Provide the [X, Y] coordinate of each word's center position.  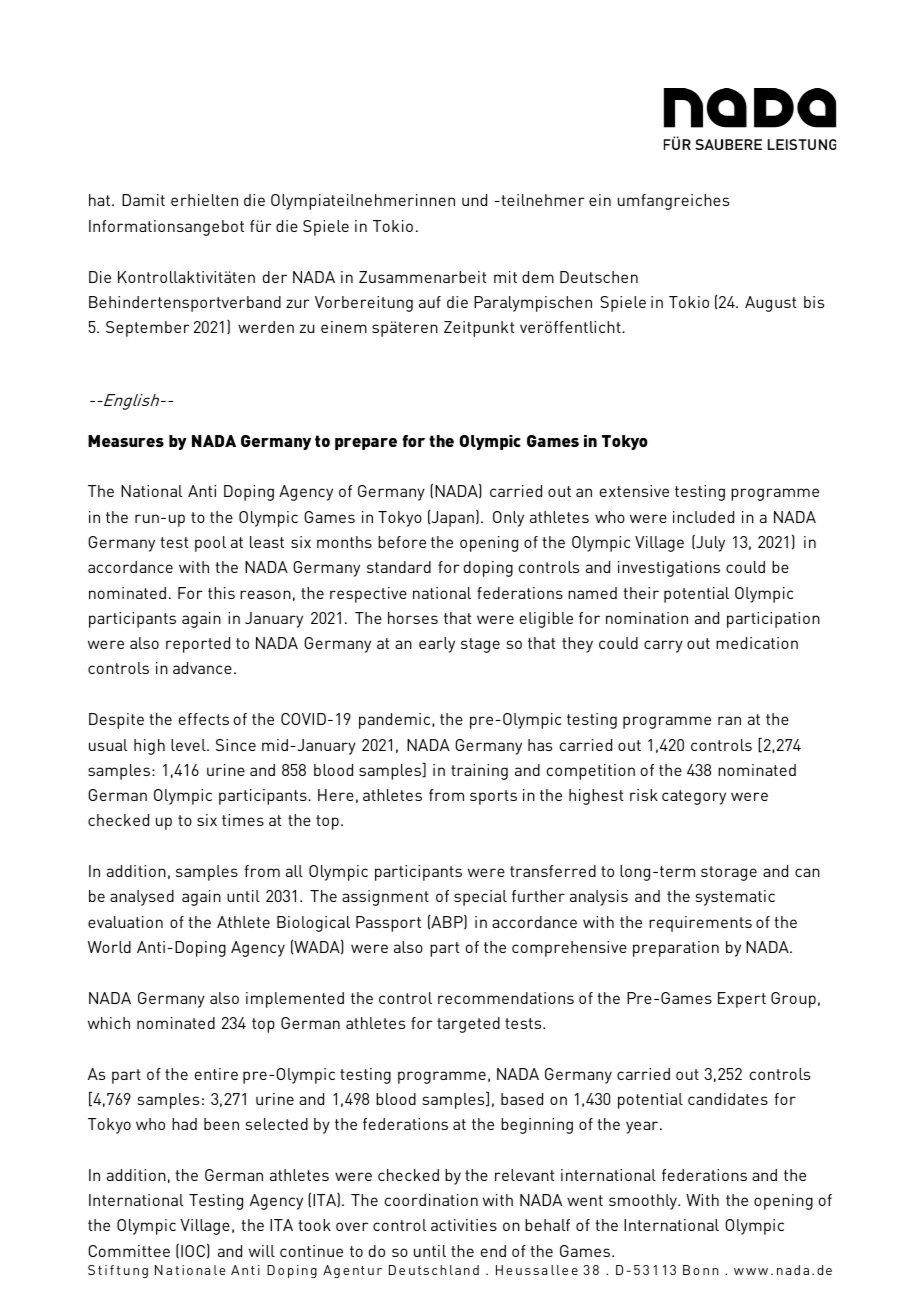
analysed [142, 898]
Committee [129, 1251]
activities [464, 1225]
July [709, 543]
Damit [143, 200]
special [480, 898]
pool [210, 544]
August [770, 304]
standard [399, 567]
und [474, 200]
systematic [735, 898]
